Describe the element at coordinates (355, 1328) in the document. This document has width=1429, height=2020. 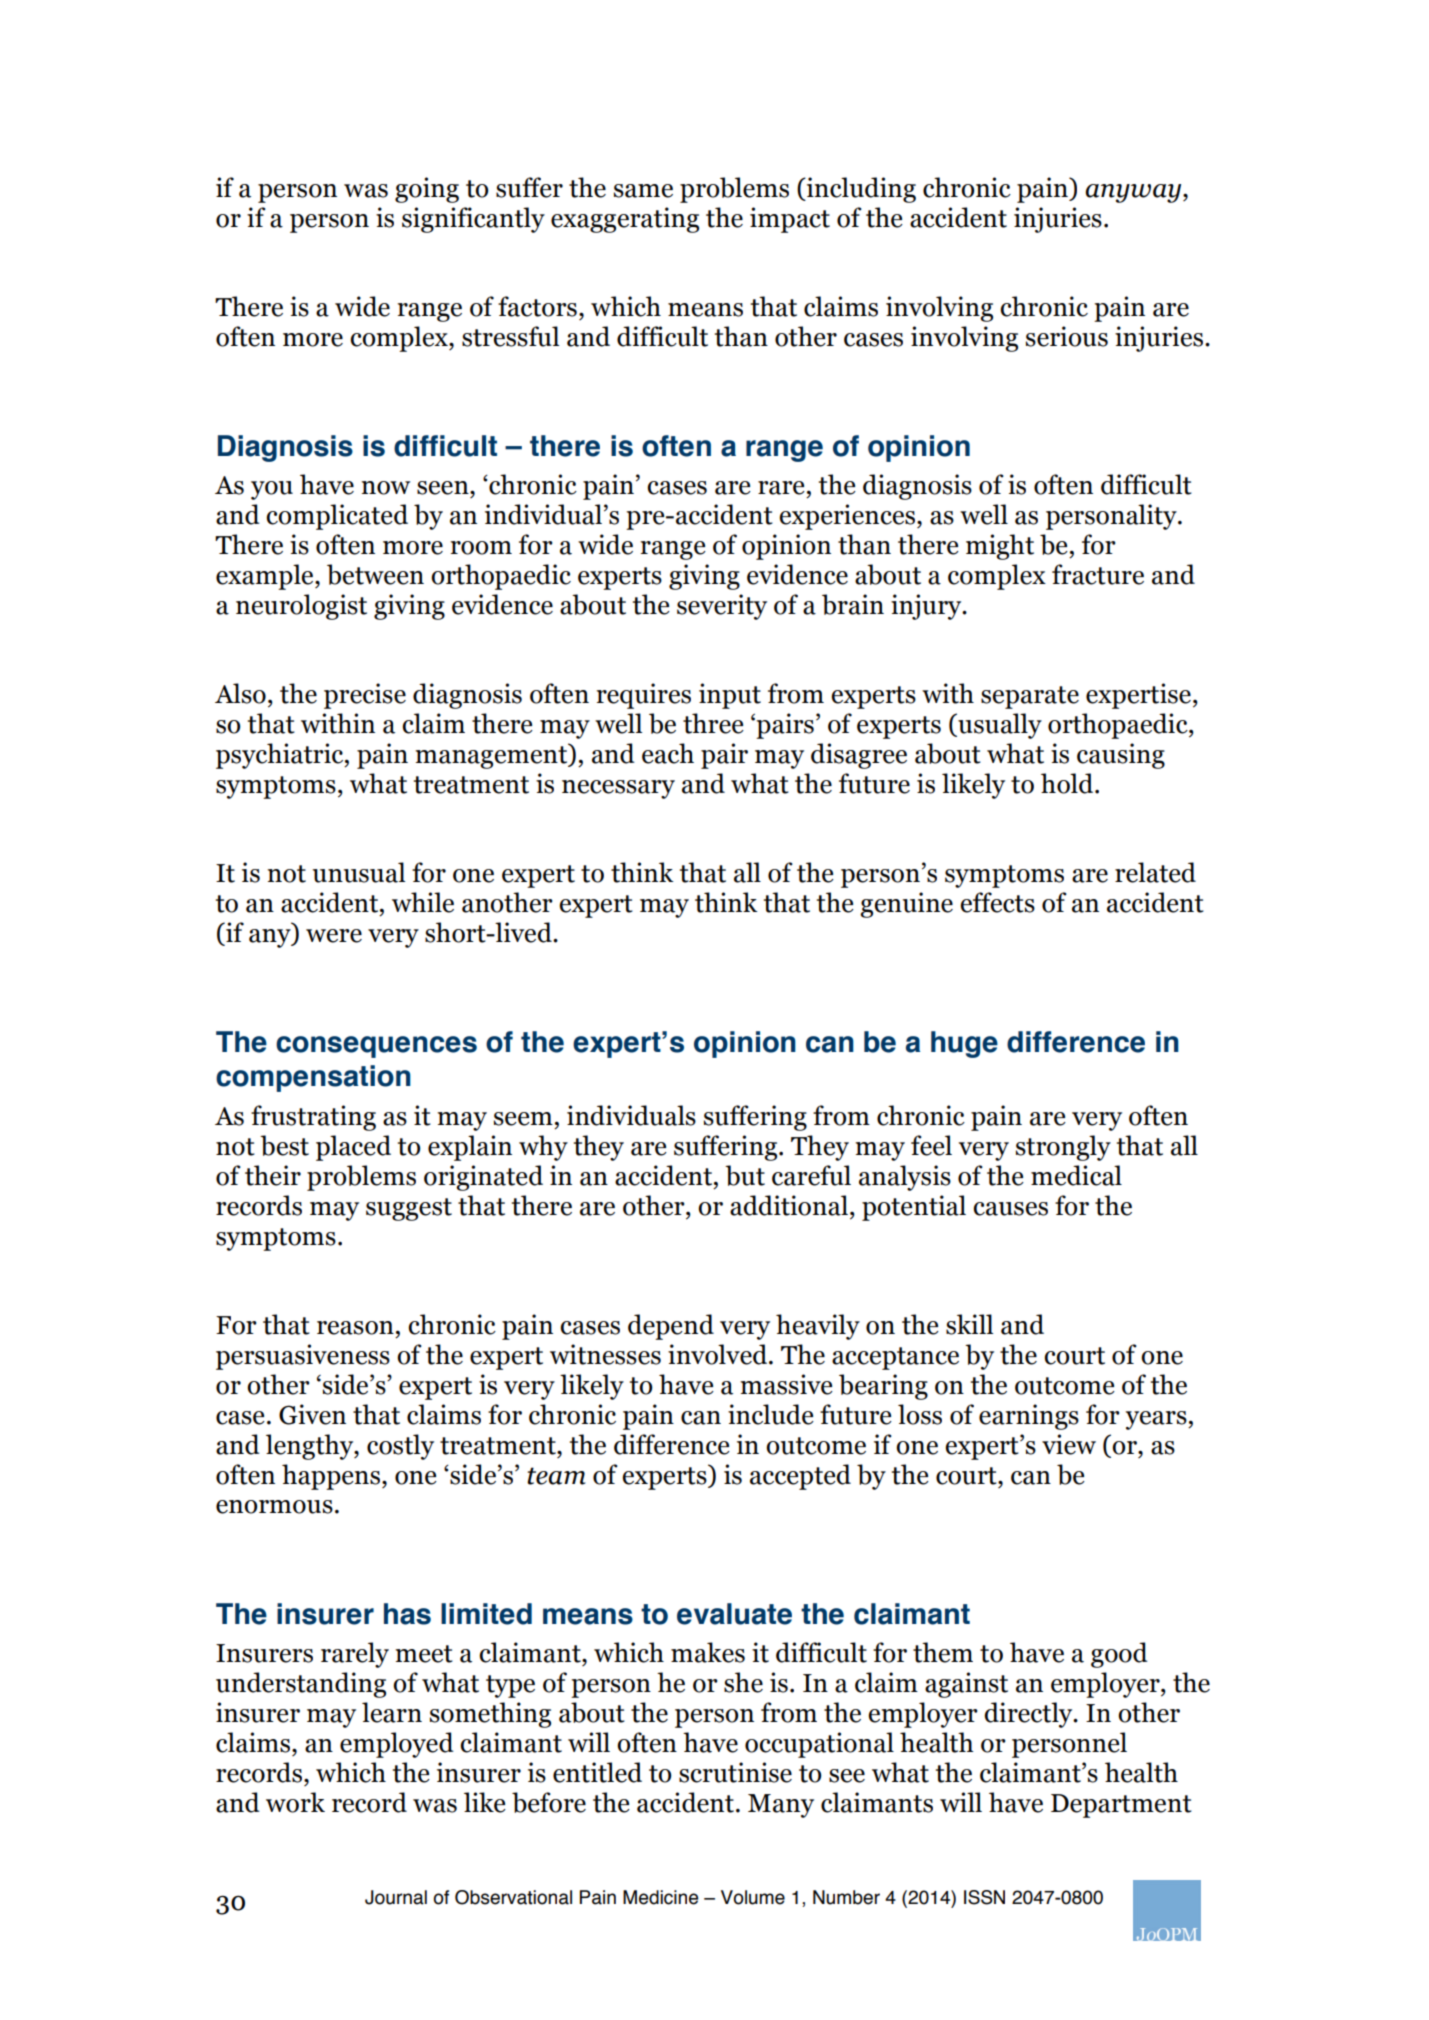
I see `reason` at that location.
